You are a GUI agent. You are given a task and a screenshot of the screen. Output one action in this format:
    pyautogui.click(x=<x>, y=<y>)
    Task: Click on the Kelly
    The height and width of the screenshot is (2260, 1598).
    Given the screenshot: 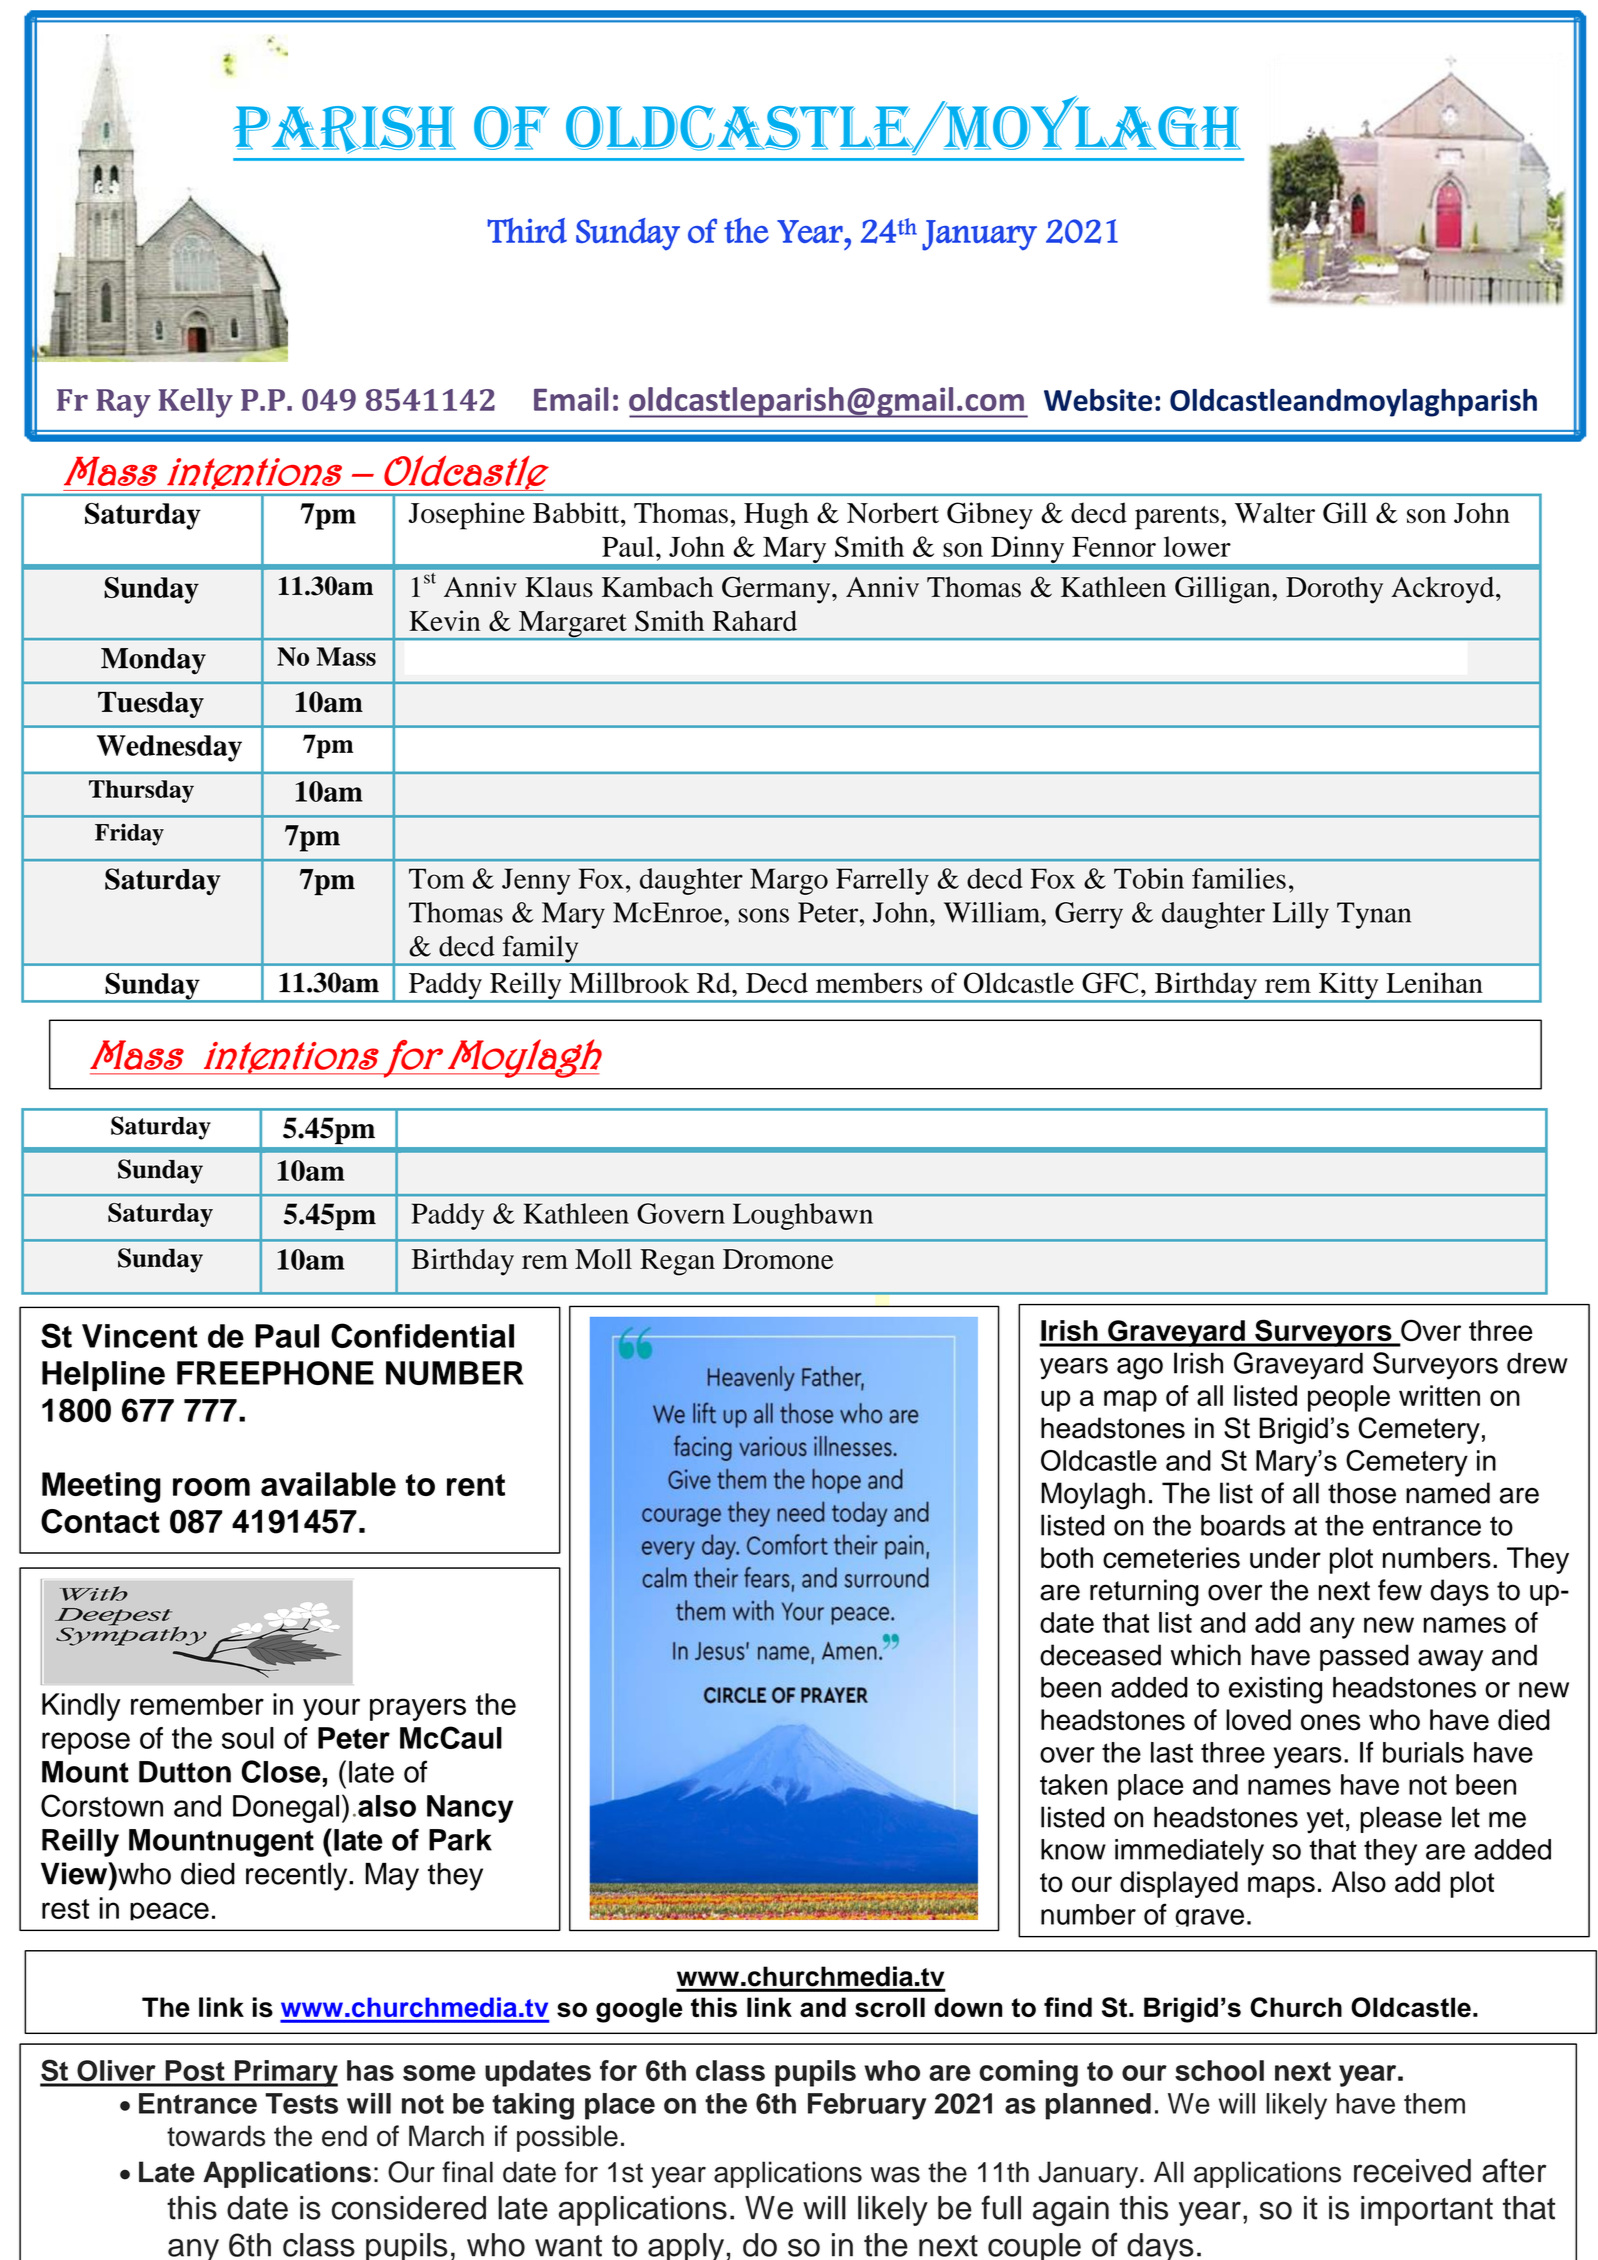 What is the action you would take?
    pyautogui.click(x=196, y=403)
